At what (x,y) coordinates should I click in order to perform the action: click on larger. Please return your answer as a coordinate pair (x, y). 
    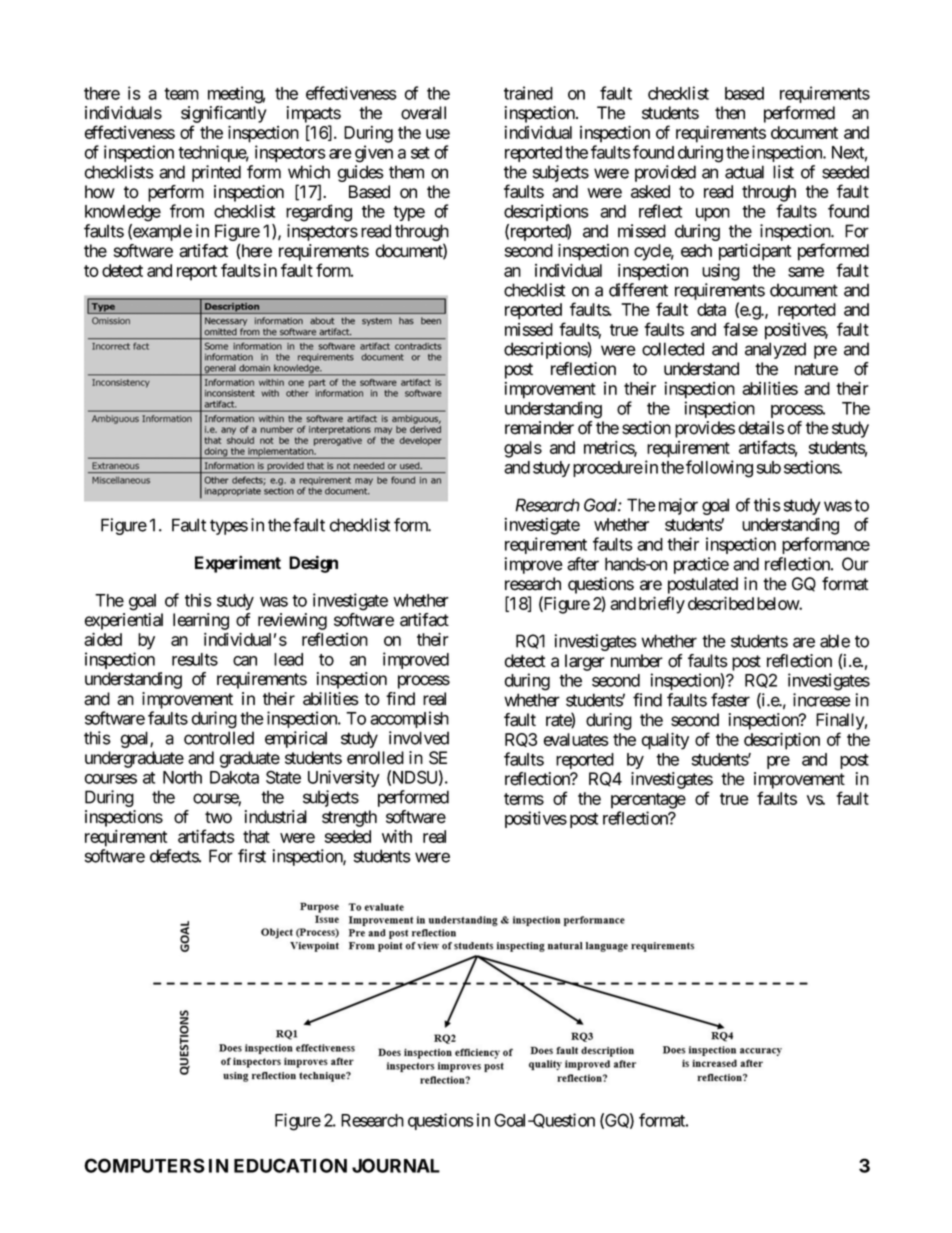
    Looking at the image, I should click on (585, 662).
